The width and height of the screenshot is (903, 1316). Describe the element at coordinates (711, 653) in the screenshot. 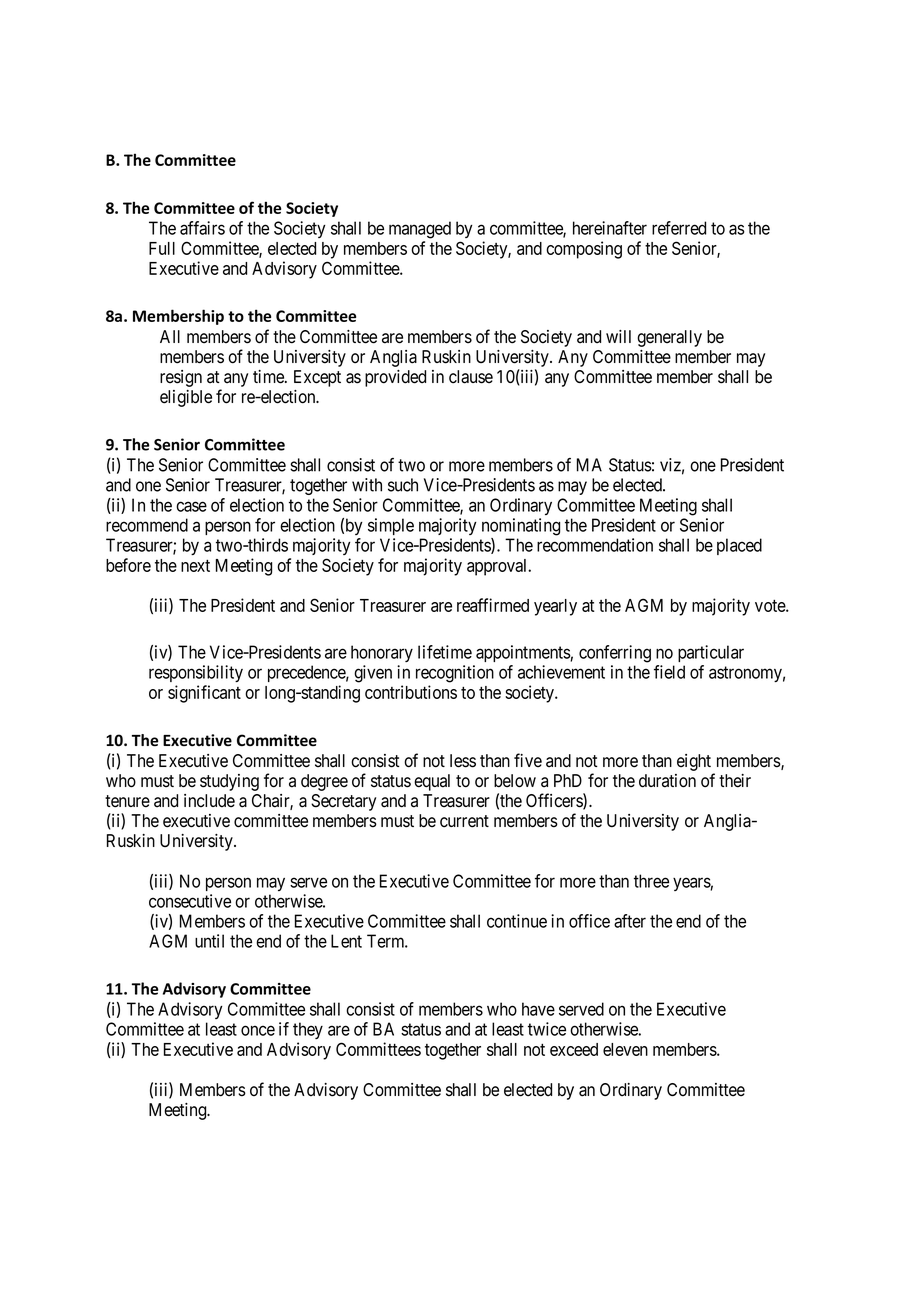

I see `particular` at that location.
